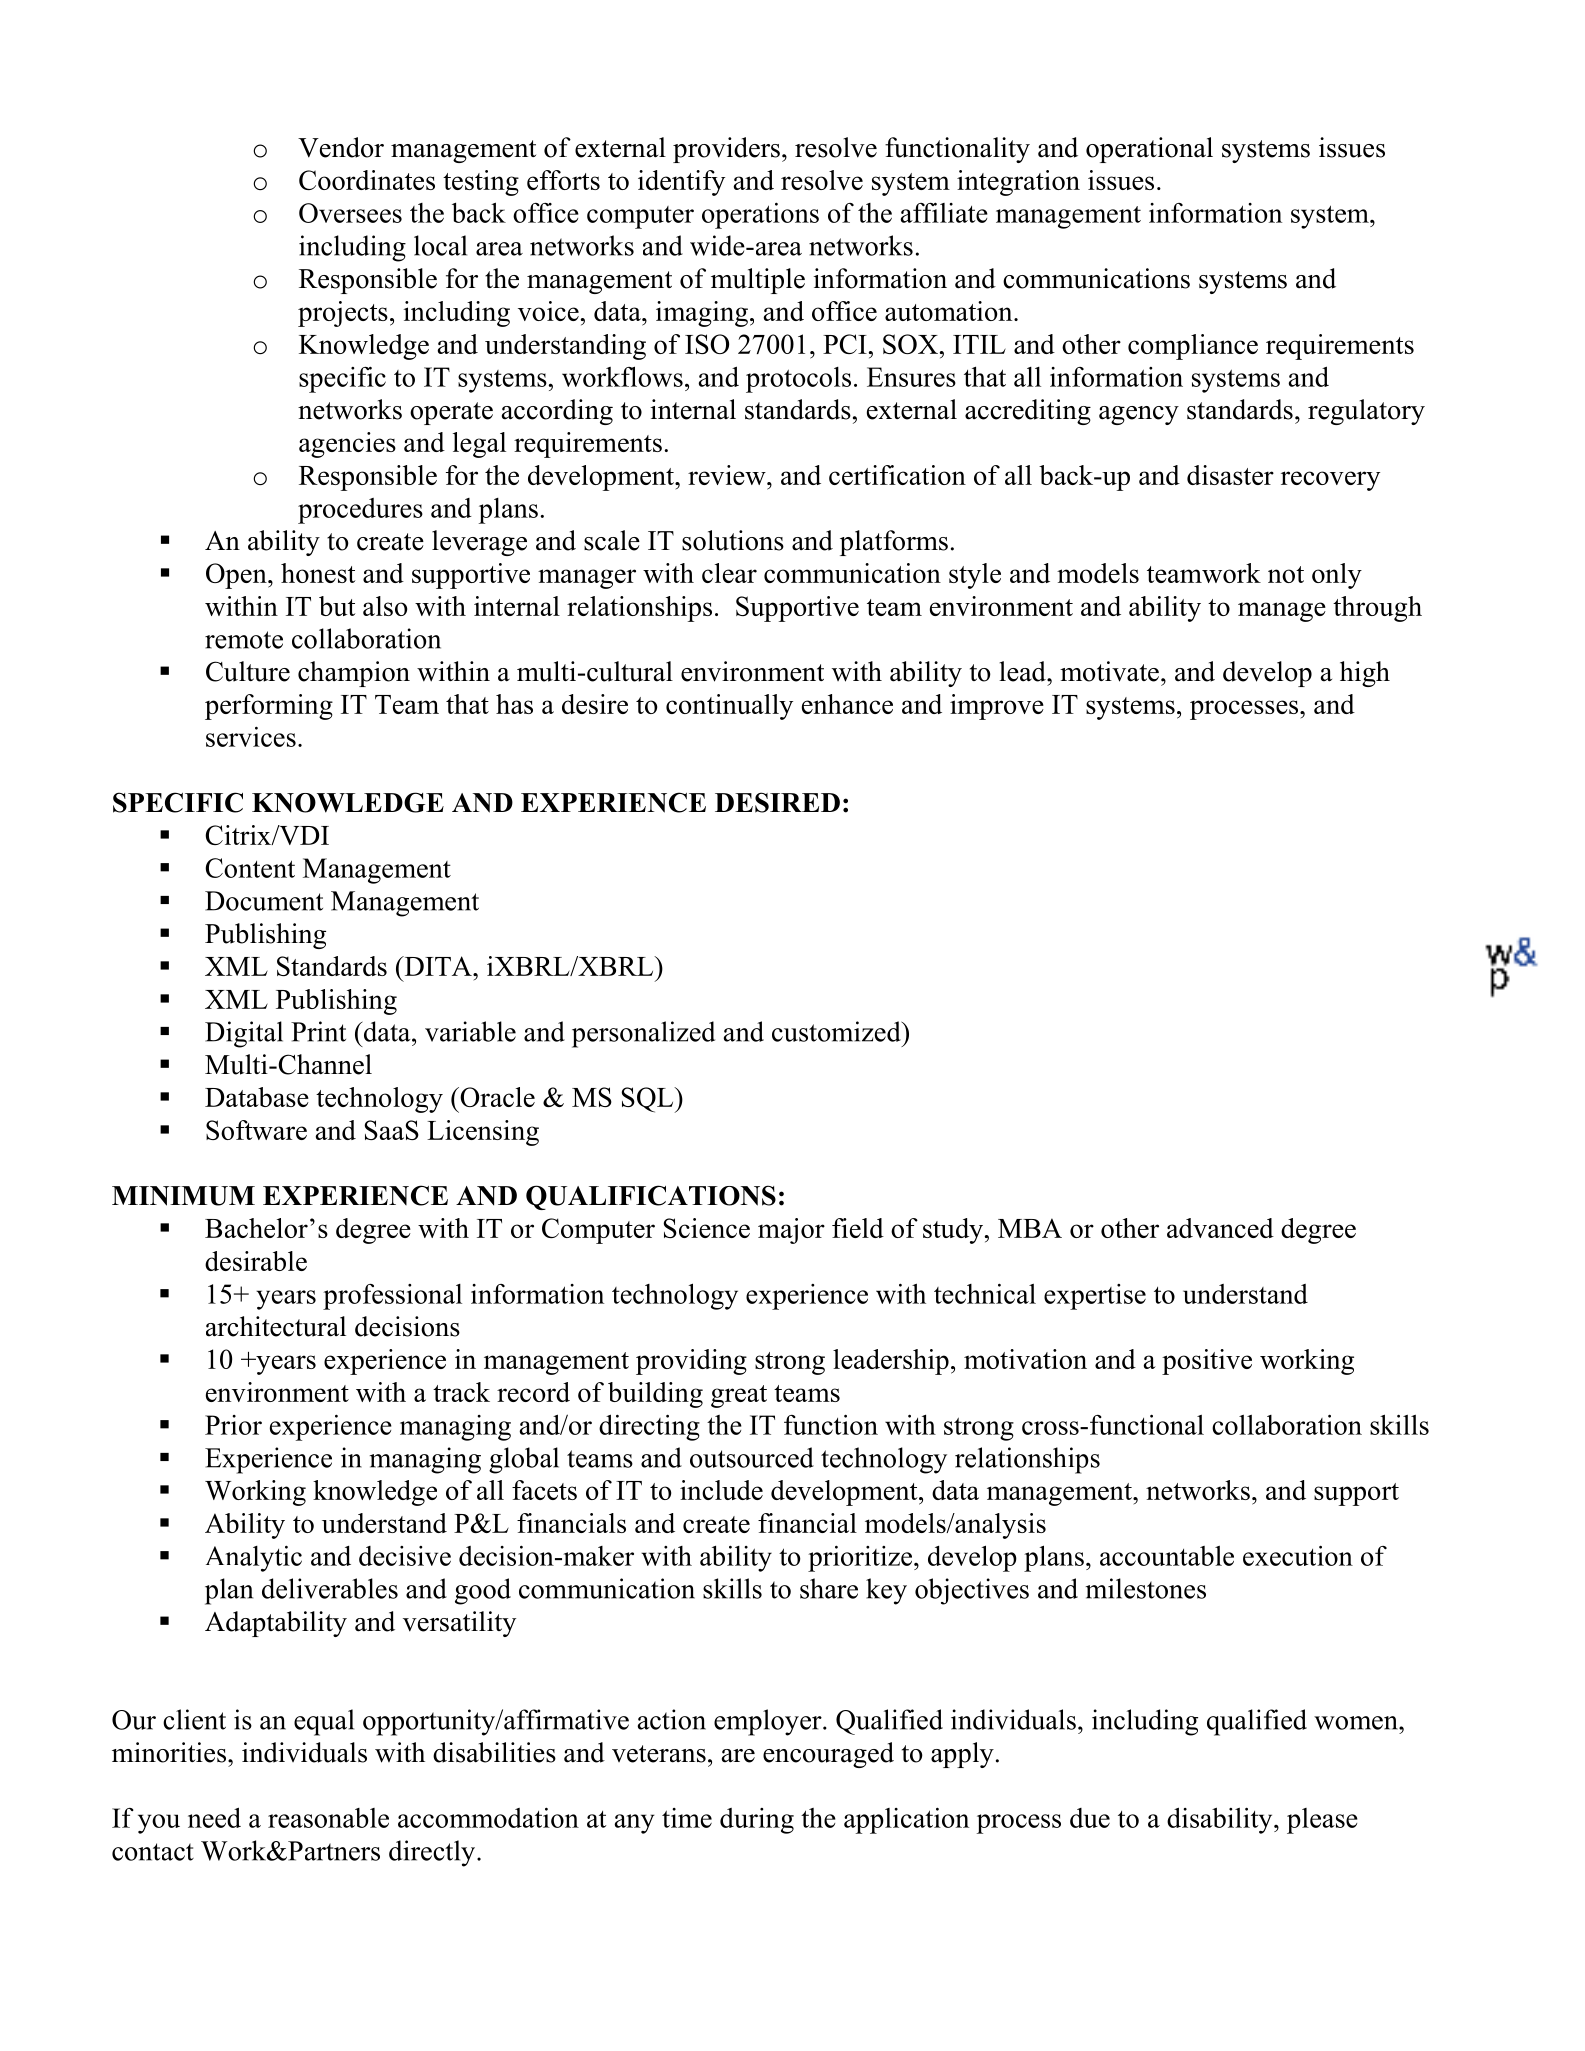  I want to click on operations, so click(760, 215).
